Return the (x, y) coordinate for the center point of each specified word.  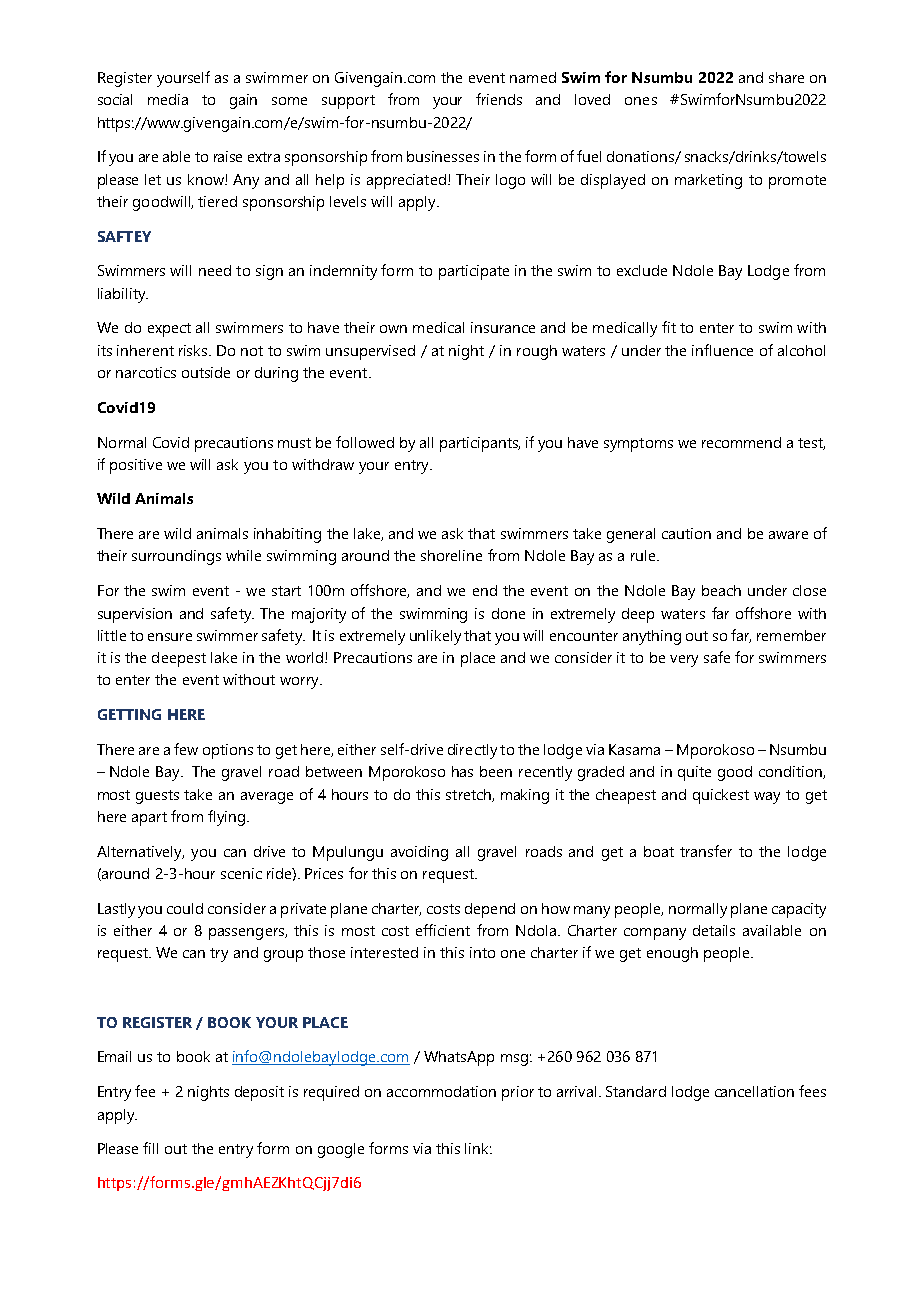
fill (150, 1148)
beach (721, 590)
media (168, 99)
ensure (170, 637)
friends (499, 99)
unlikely (435, 637)
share (786, 77)
